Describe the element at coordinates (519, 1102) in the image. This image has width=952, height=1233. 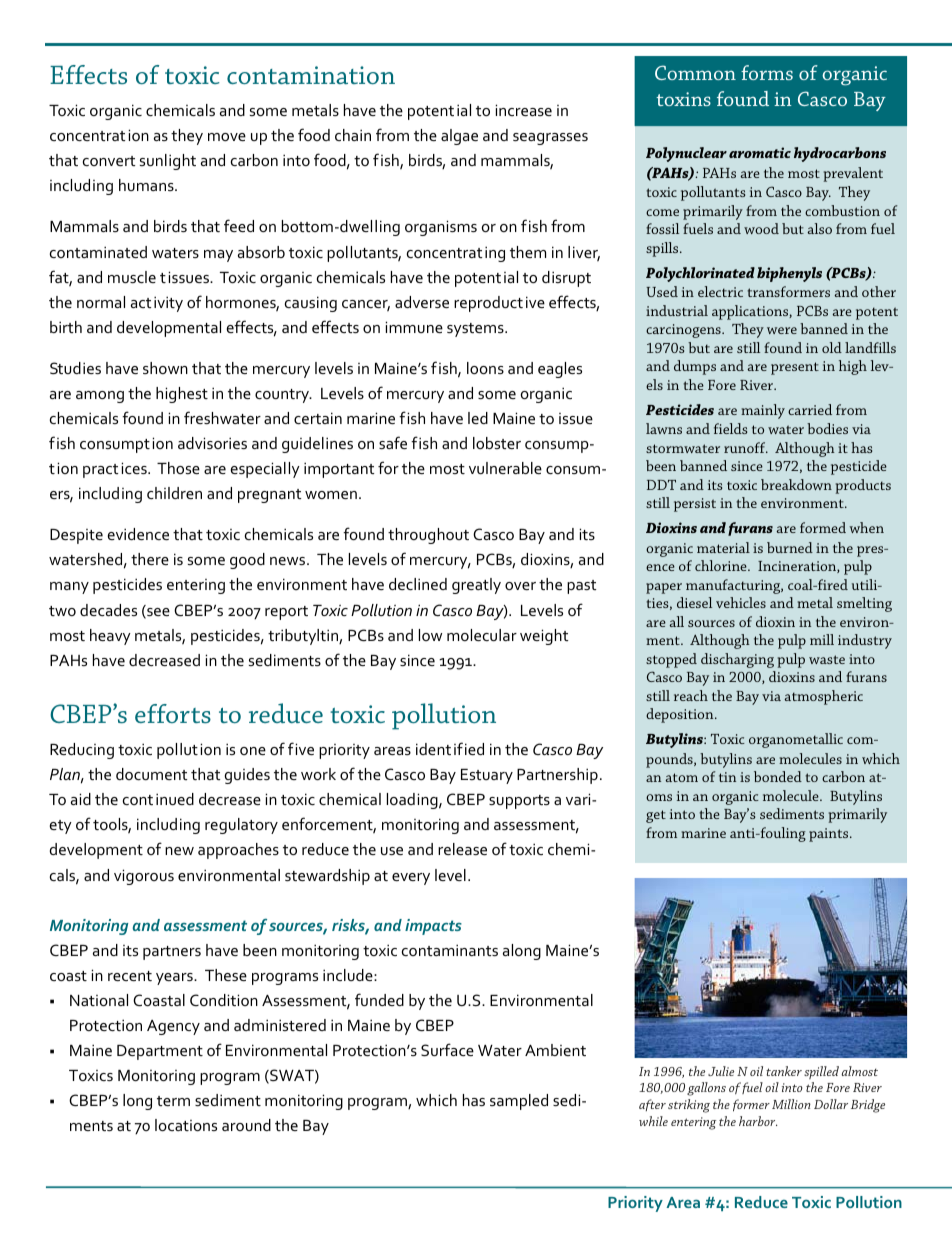
I see `sampled` at that location.
